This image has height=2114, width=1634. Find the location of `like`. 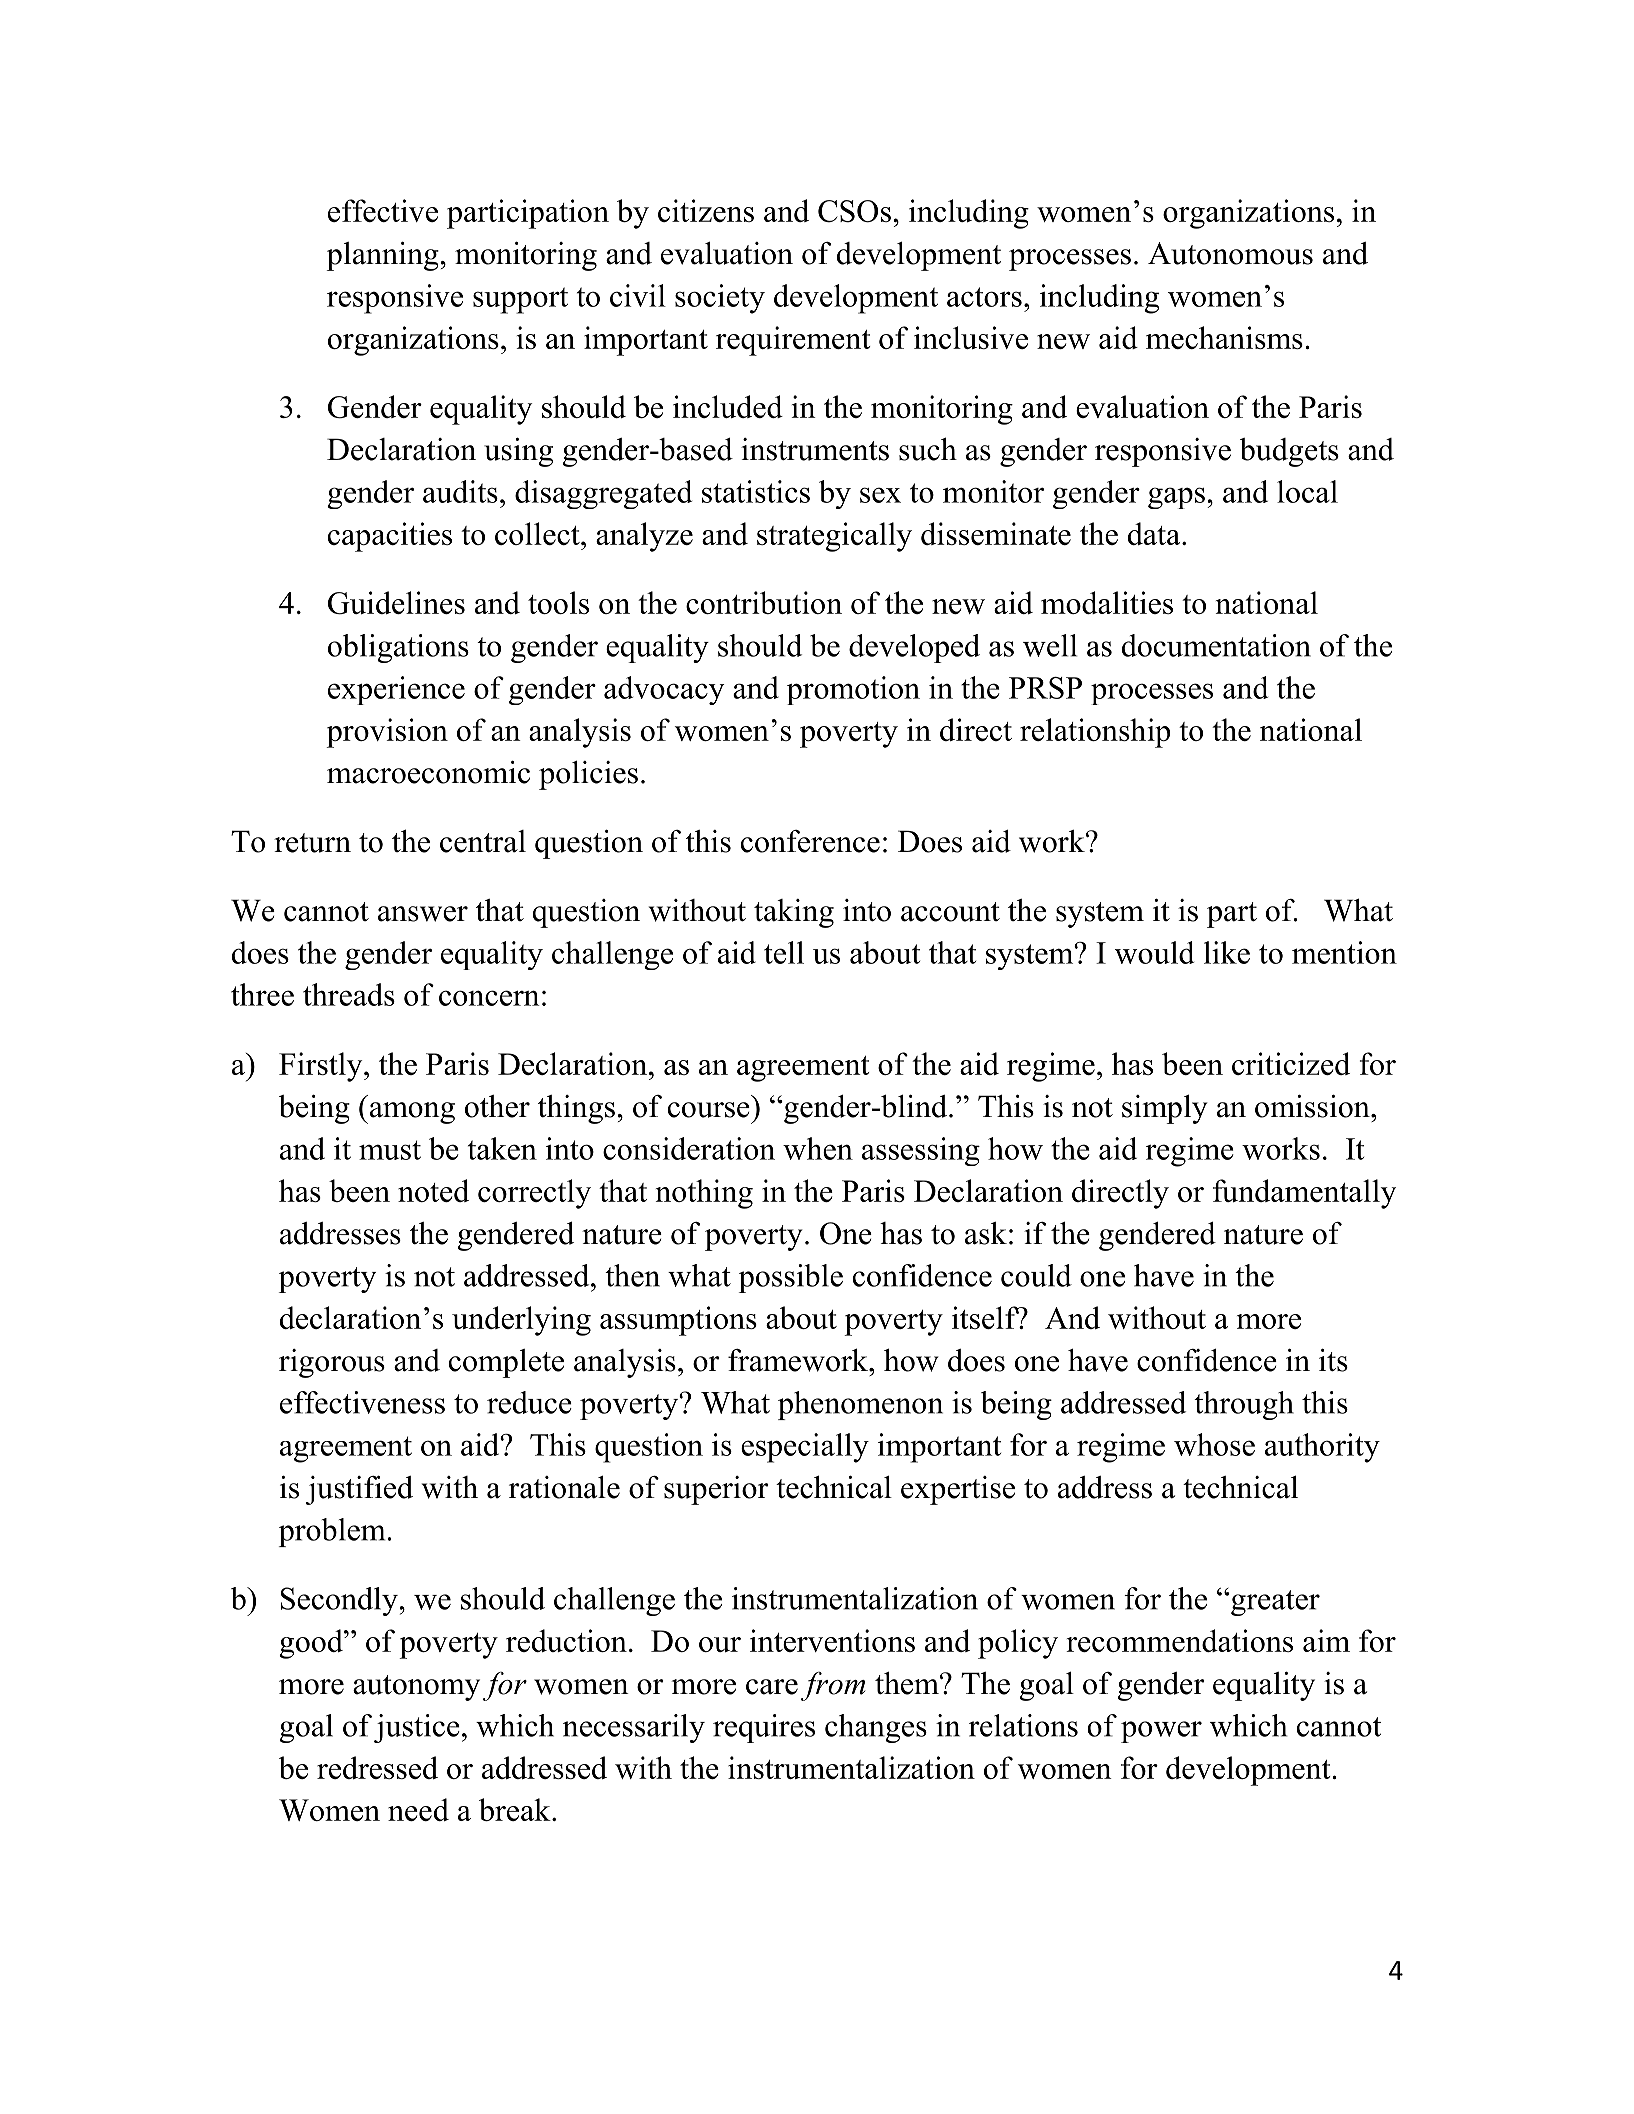

like is located at coordinates (1227, 952).
